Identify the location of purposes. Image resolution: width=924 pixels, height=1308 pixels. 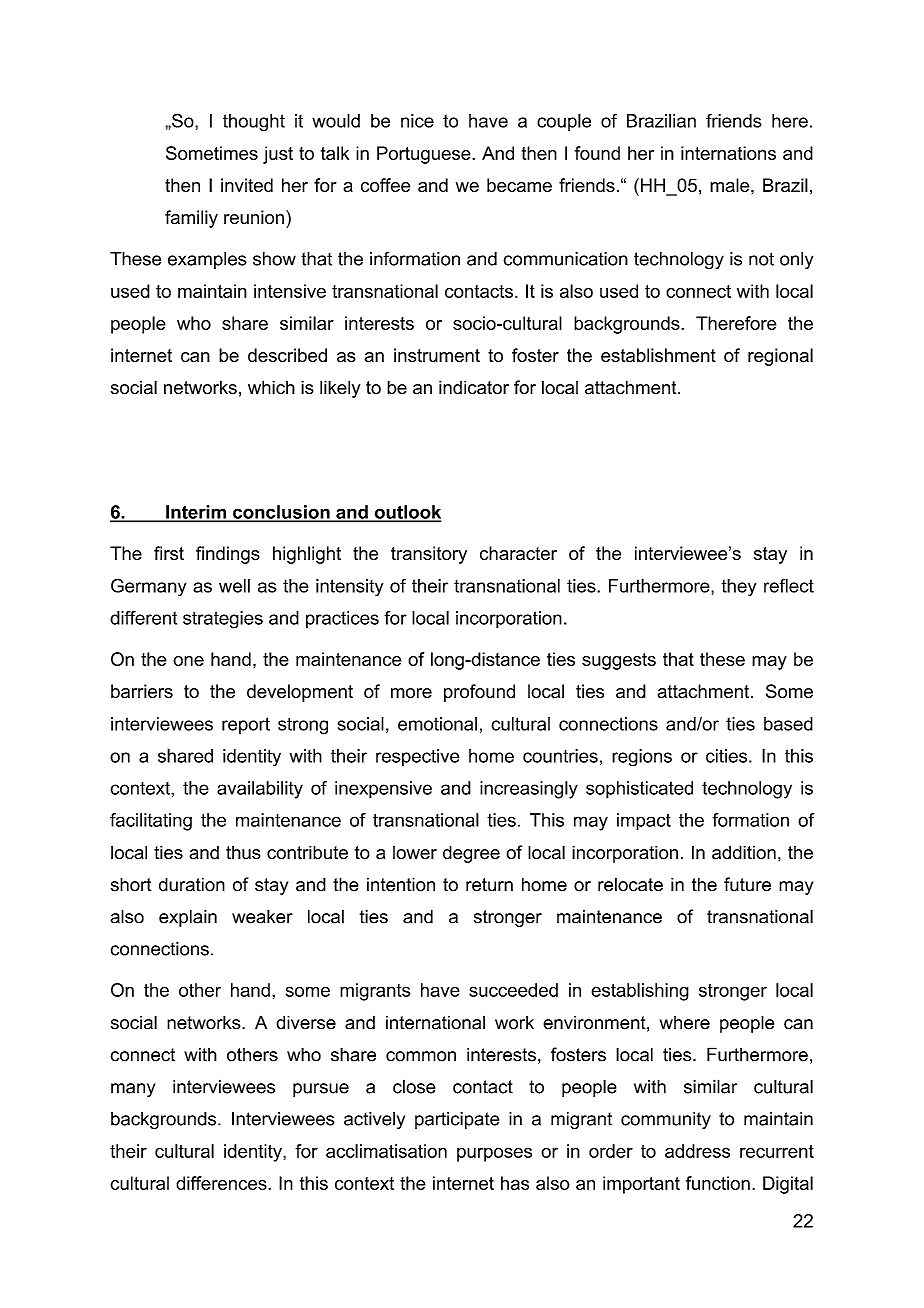
(494, 1154).
